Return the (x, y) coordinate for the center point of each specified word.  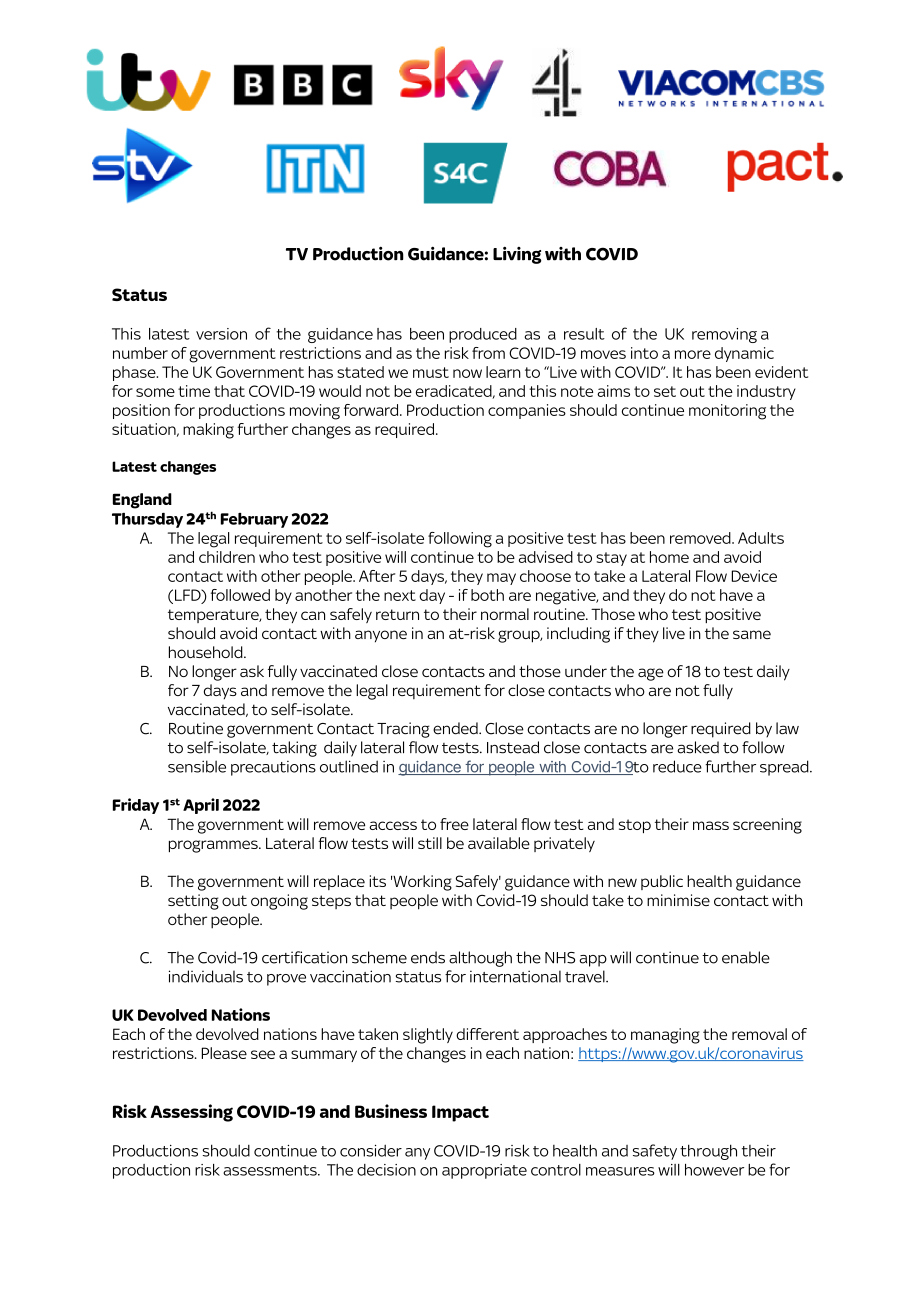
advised (546, 557)
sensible (197, 766)
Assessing (191, 1113)
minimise (678, 900)
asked (698, 747)
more (693, 354)
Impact (460, 1113)
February (254, 520)
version (221, 334)
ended (456, 728)
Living (517, 255)
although (480, 959)
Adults (761, 538)
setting (193, 902)
